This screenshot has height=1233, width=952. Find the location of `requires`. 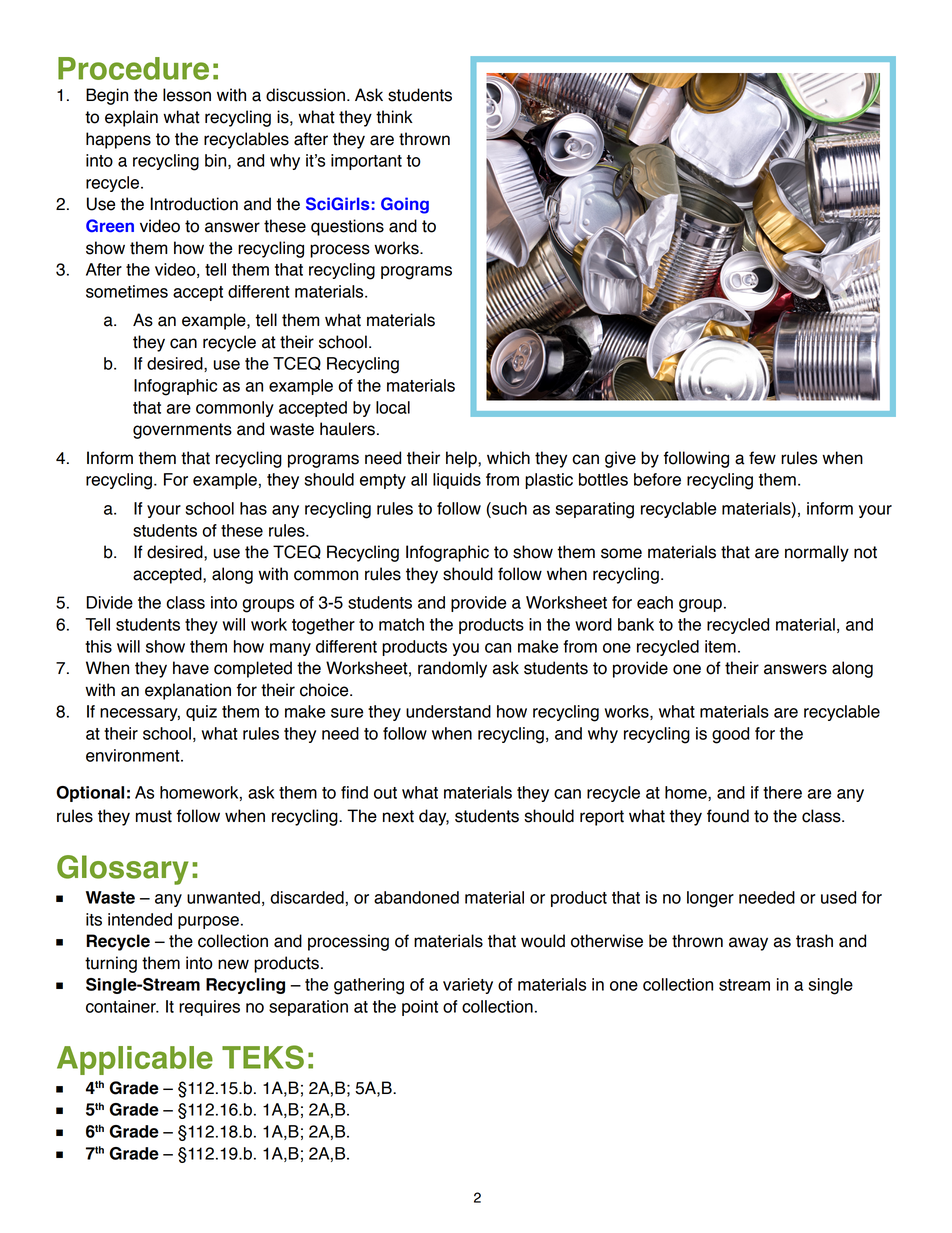

requires is located at coordinates (209, 1008).
